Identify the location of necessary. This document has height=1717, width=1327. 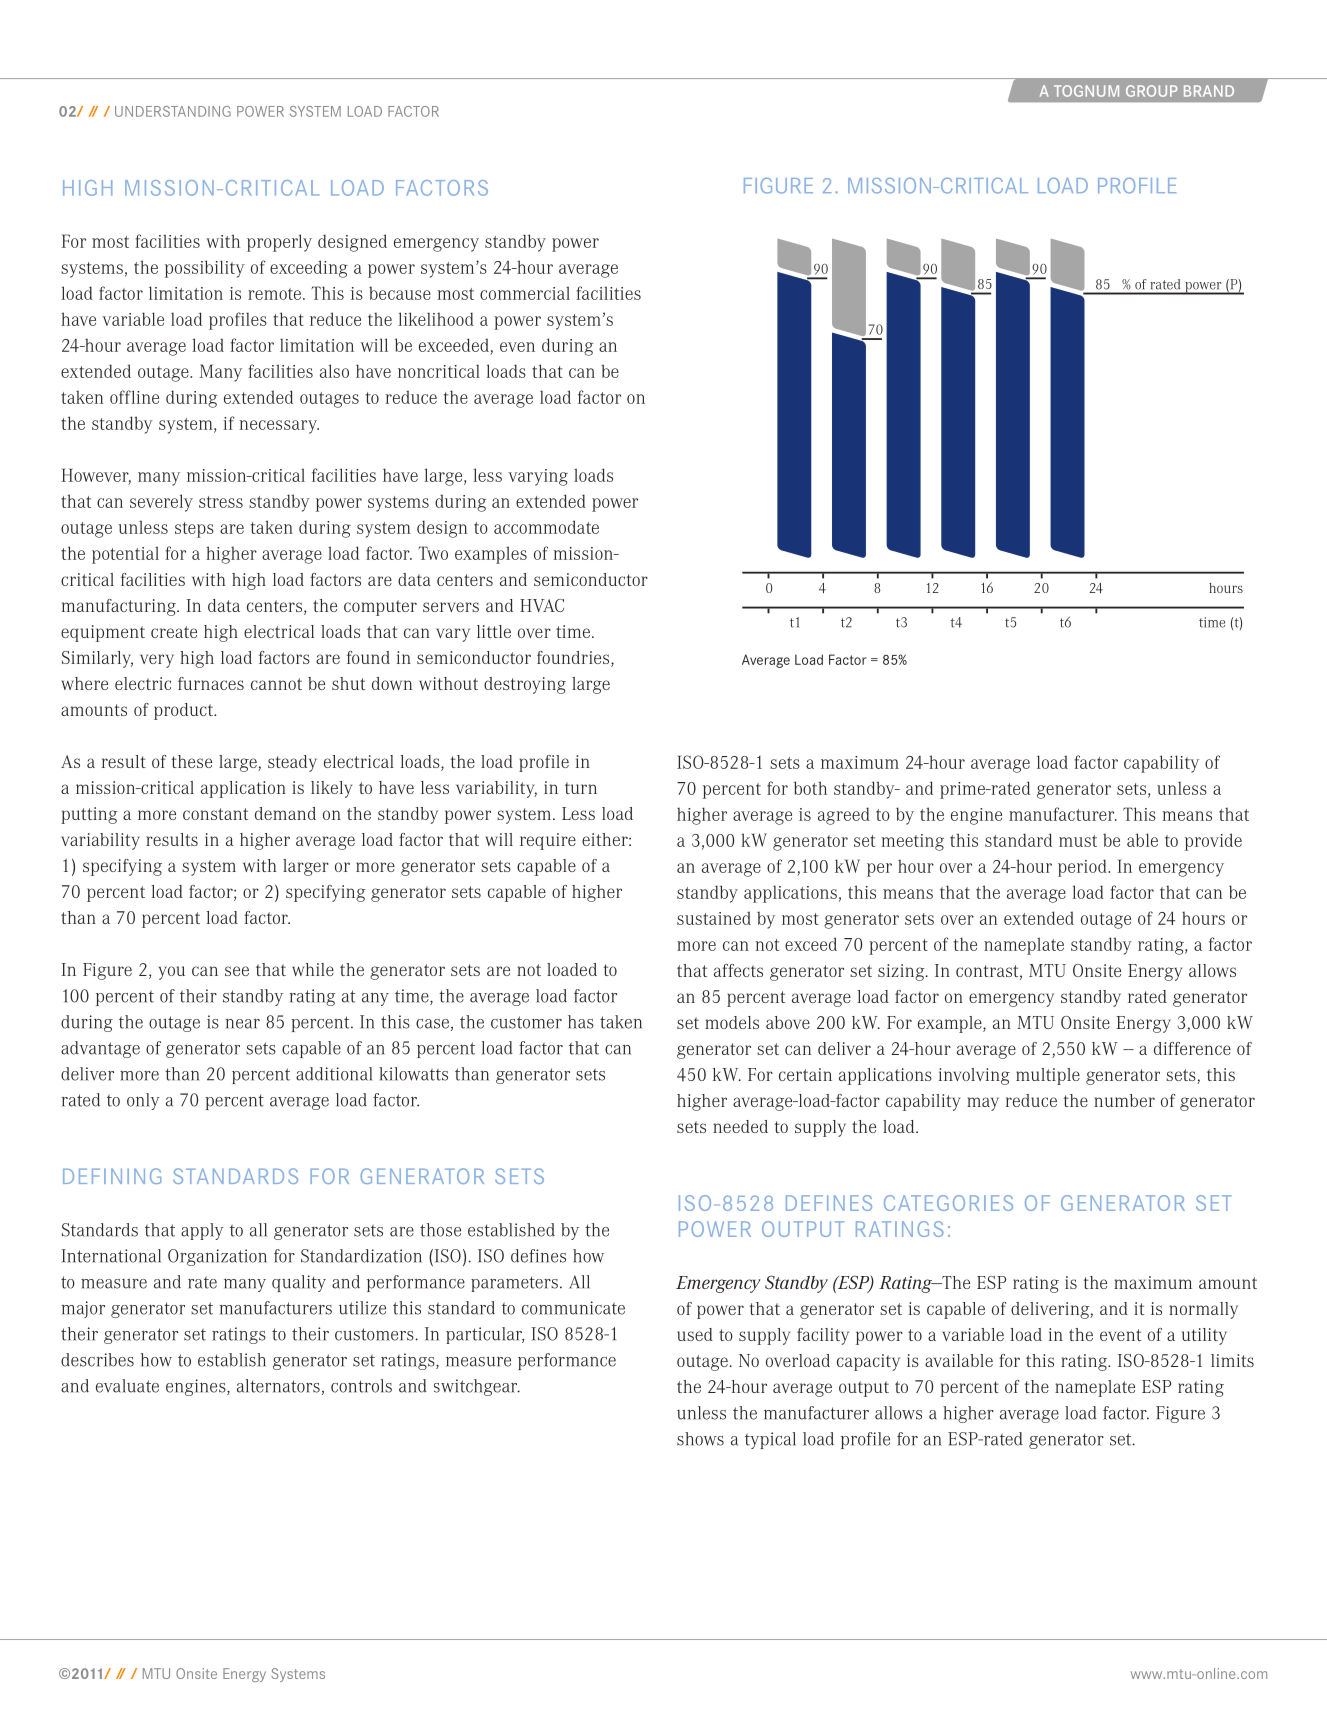
(279, 427).
